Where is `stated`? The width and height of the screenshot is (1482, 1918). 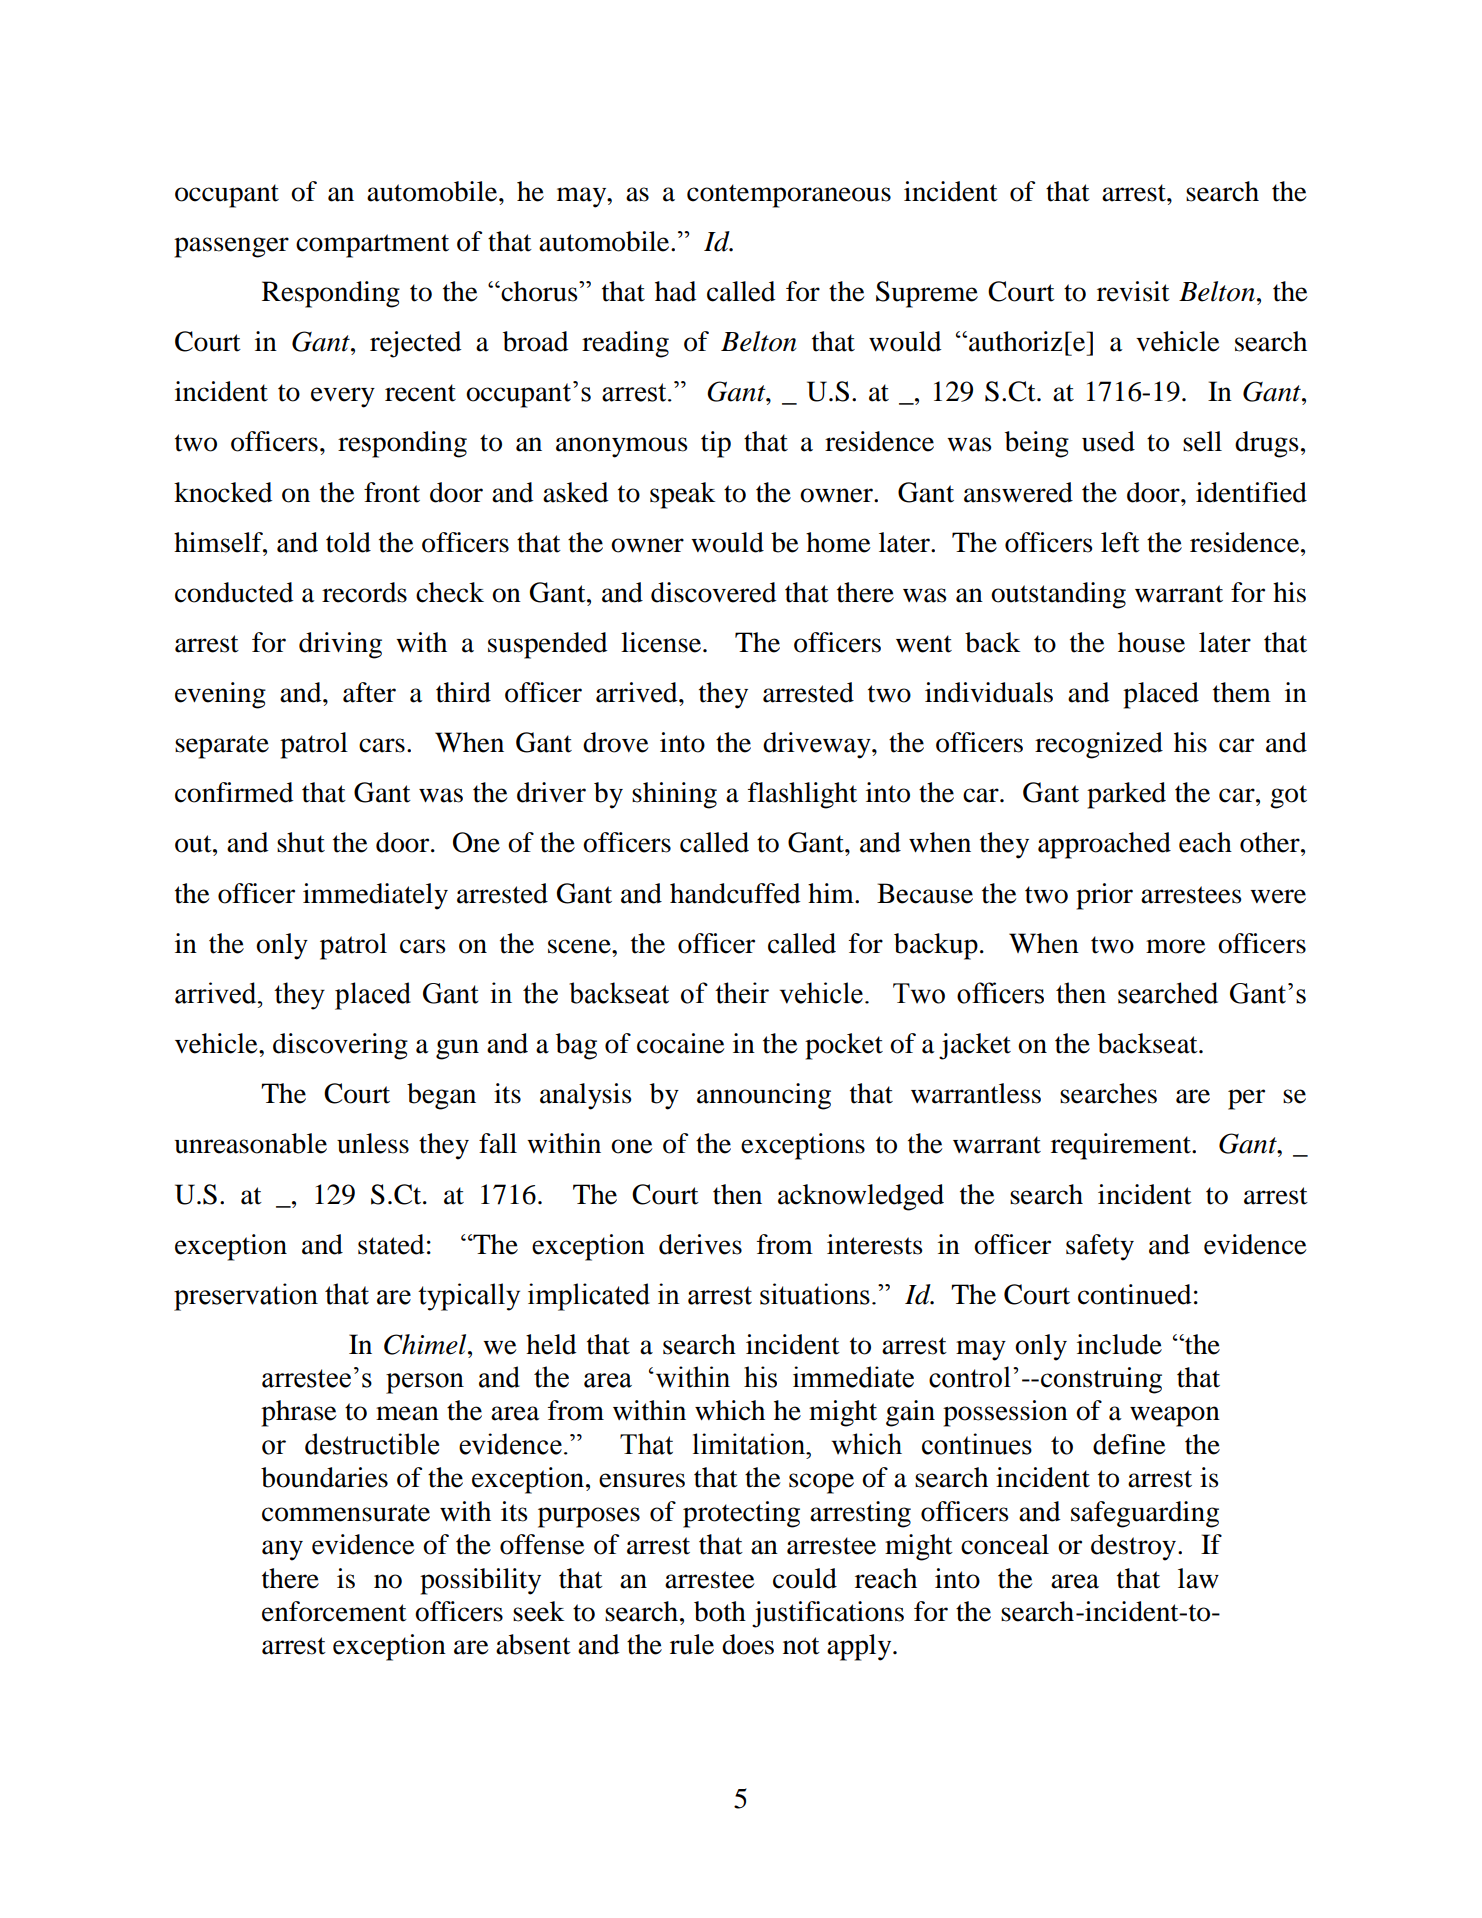
stated is located at coordinates (391, 1244).
